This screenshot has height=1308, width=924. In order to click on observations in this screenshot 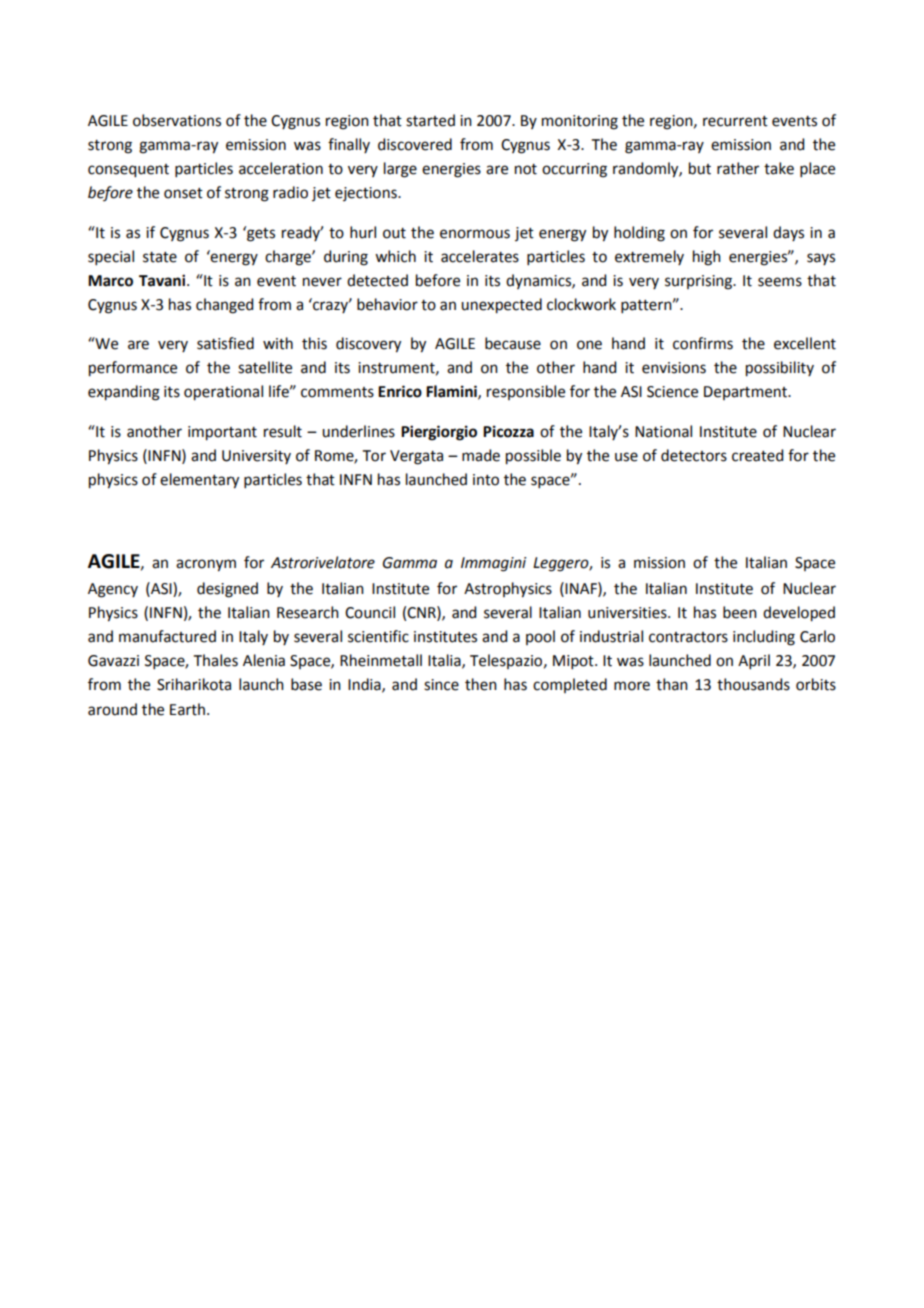, I will do `click(177, 120)`.
